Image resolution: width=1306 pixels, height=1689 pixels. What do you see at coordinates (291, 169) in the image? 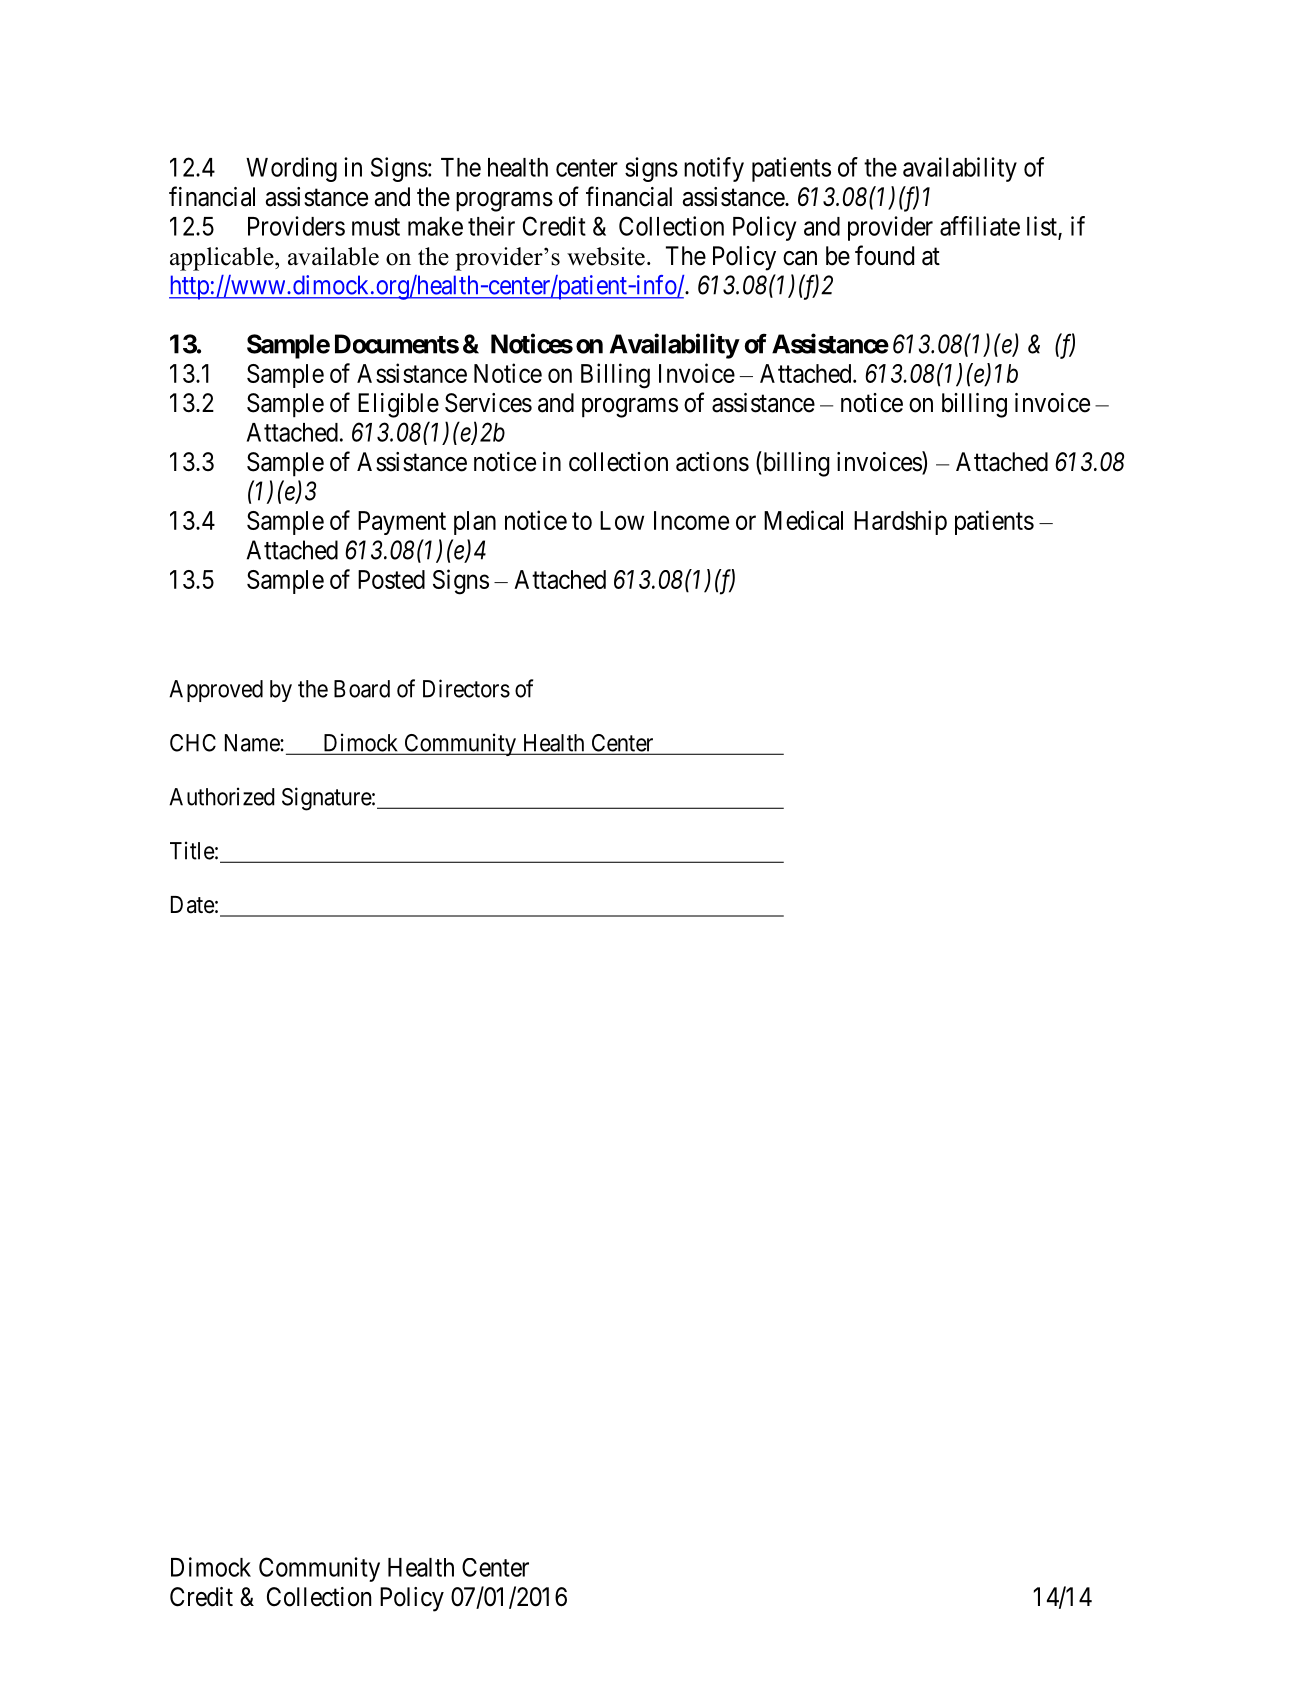
I see `Wording` at bounding box center [291, 169].
